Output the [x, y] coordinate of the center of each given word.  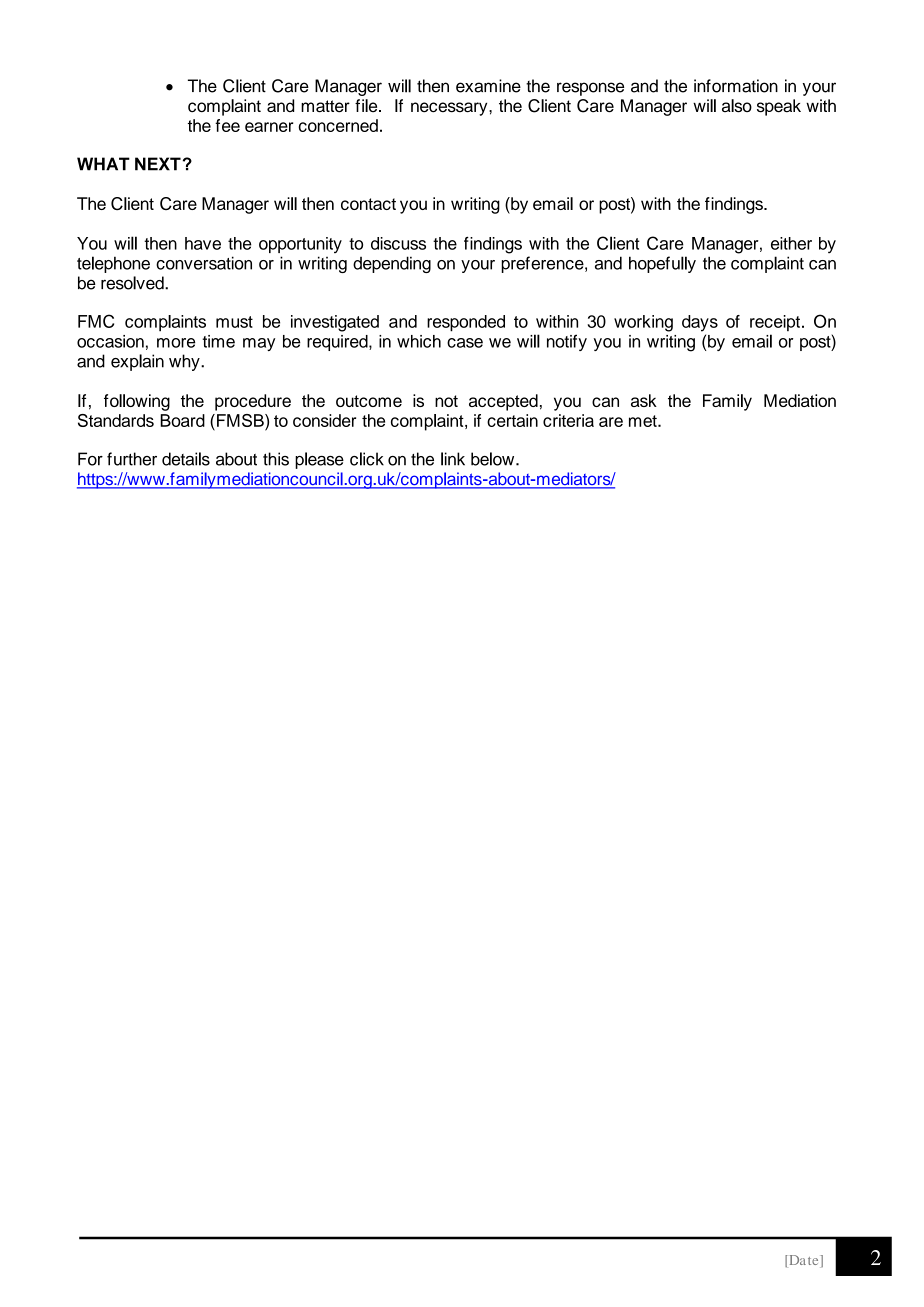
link [453, 459]
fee [227, 125]
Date [804, 1261]
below [494, 459]
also [737, 106]
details [186, 459]
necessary [450, 109]
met [644, 421]
